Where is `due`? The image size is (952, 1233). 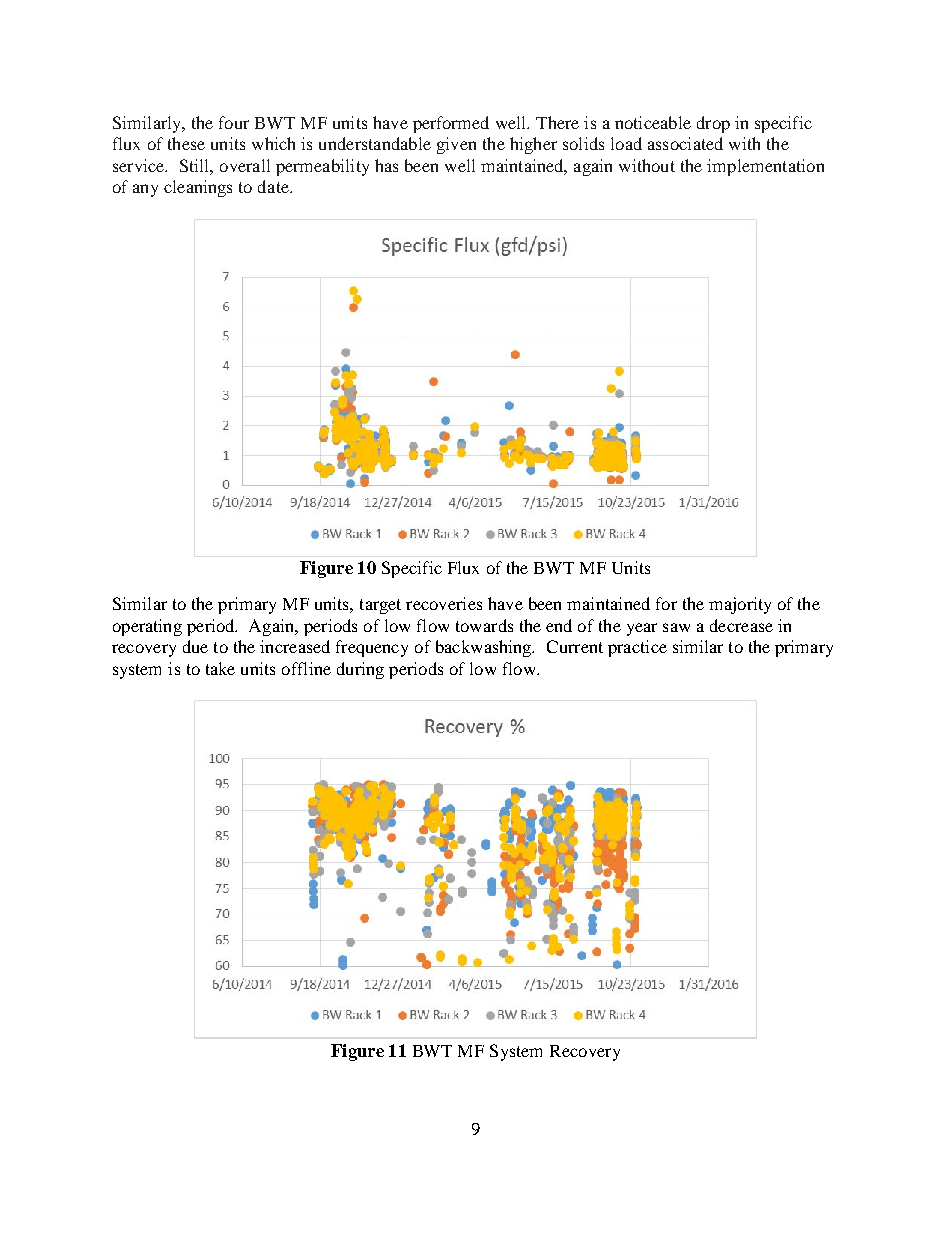
due is located at coordinates (195, 646).
